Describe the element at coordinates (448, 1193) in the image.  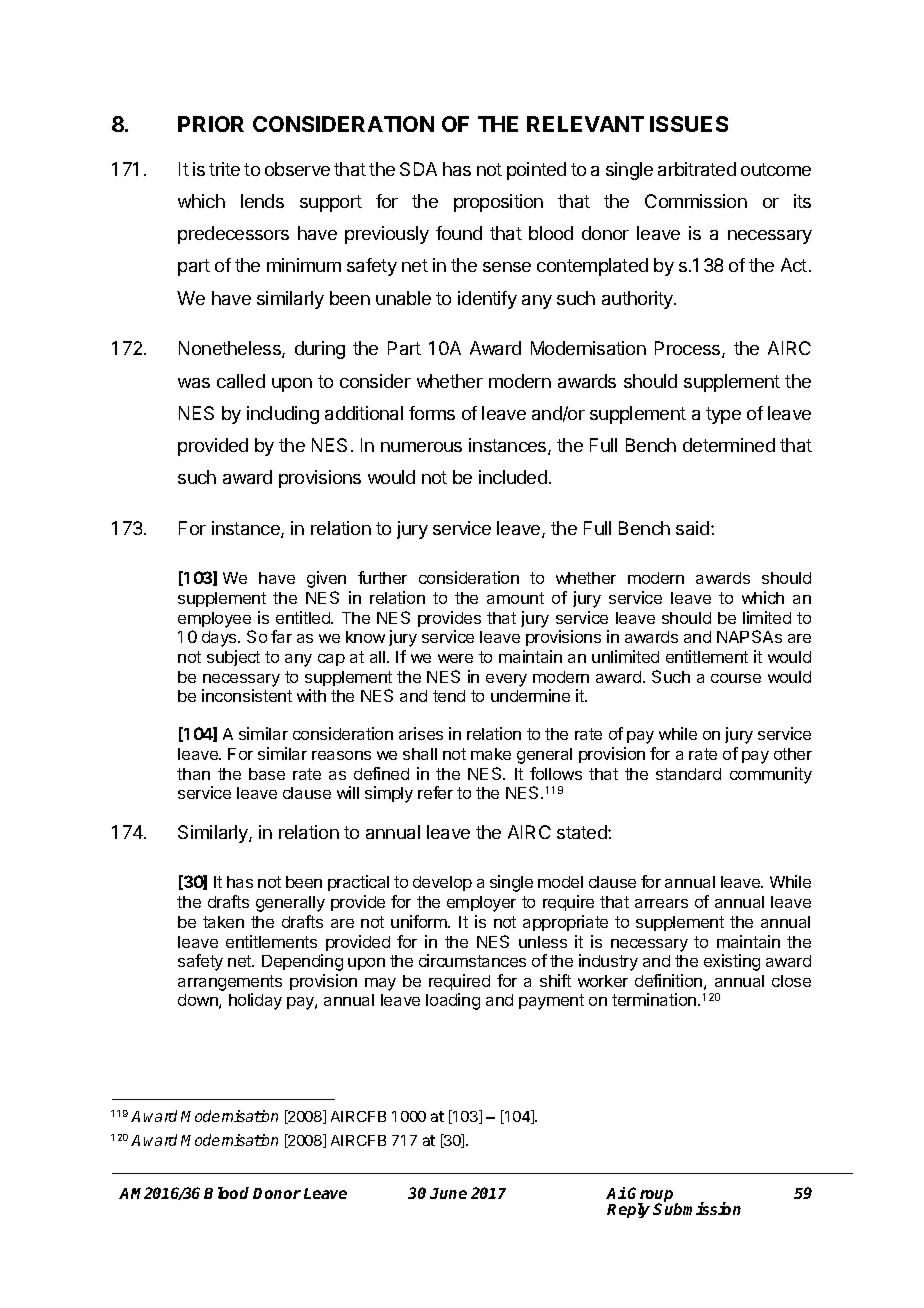
I see `June` at that location.
